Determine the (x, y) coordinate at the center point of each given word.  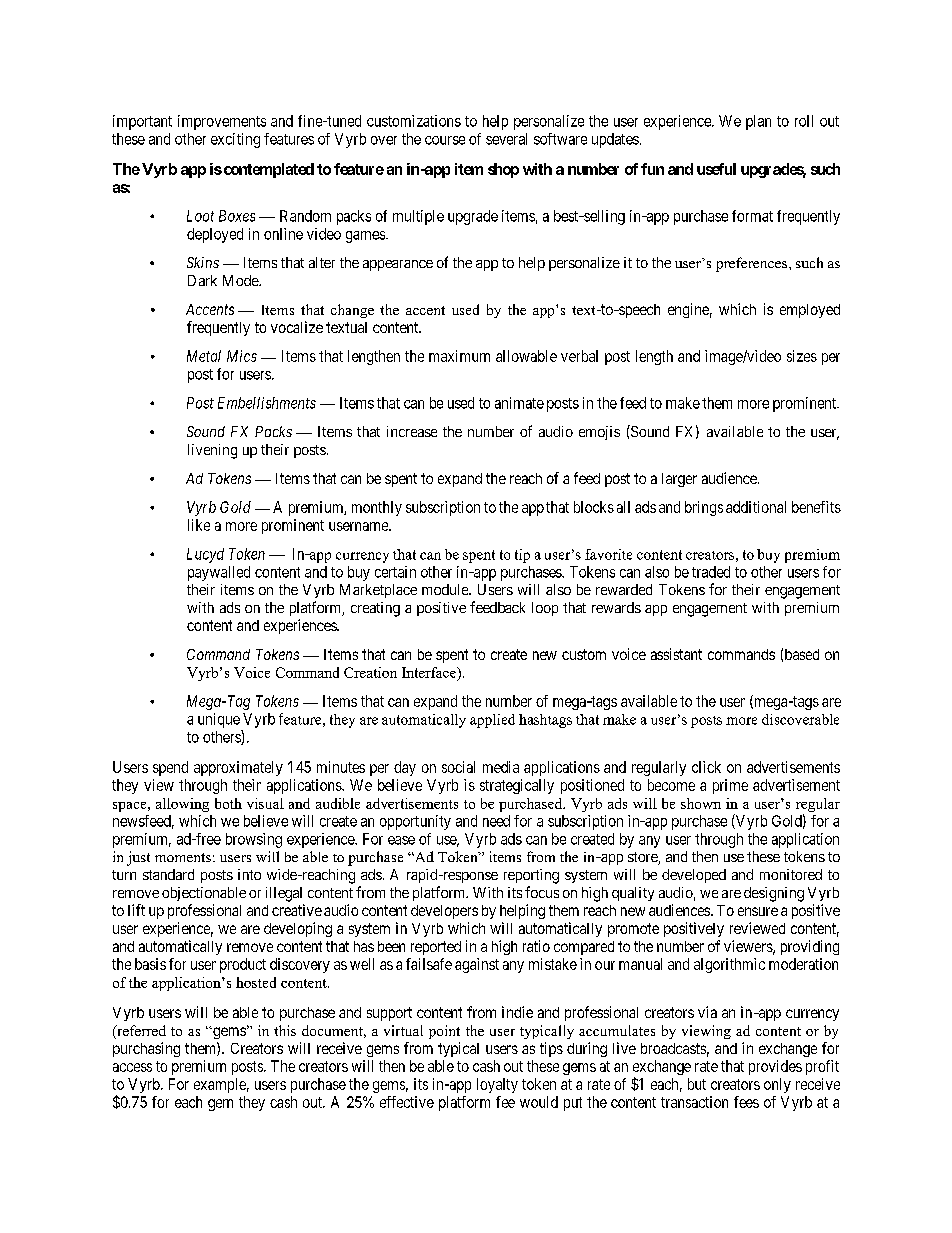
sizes (802, 356)
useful (716, 169)
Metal (204, 356)
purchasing (146, 1049)
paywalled (219, 573)
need (496, 821)
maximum (459, 356)
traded (711, 572)
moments (183, 857)
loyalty (497, 1085)
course (445, 140)
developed (694, 876)
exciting (235, 140)
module (446, 589)
